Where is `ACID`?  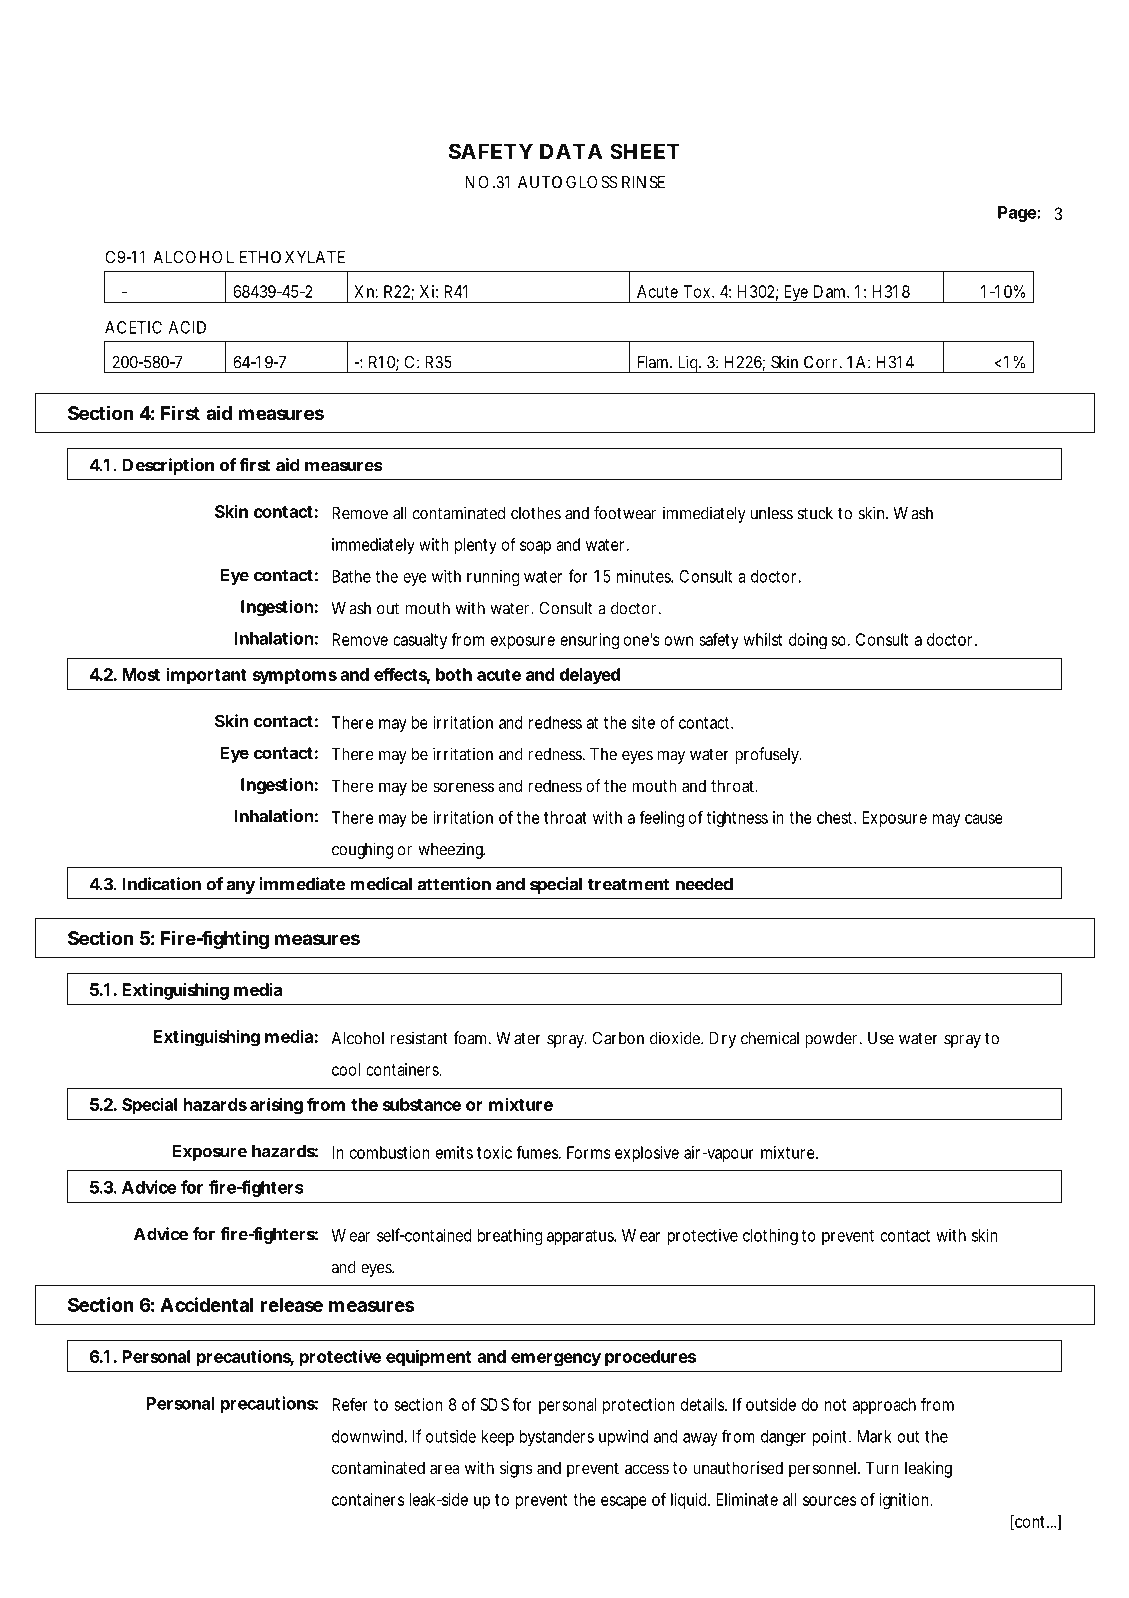 ACID is located at coordinates (187, 327).
